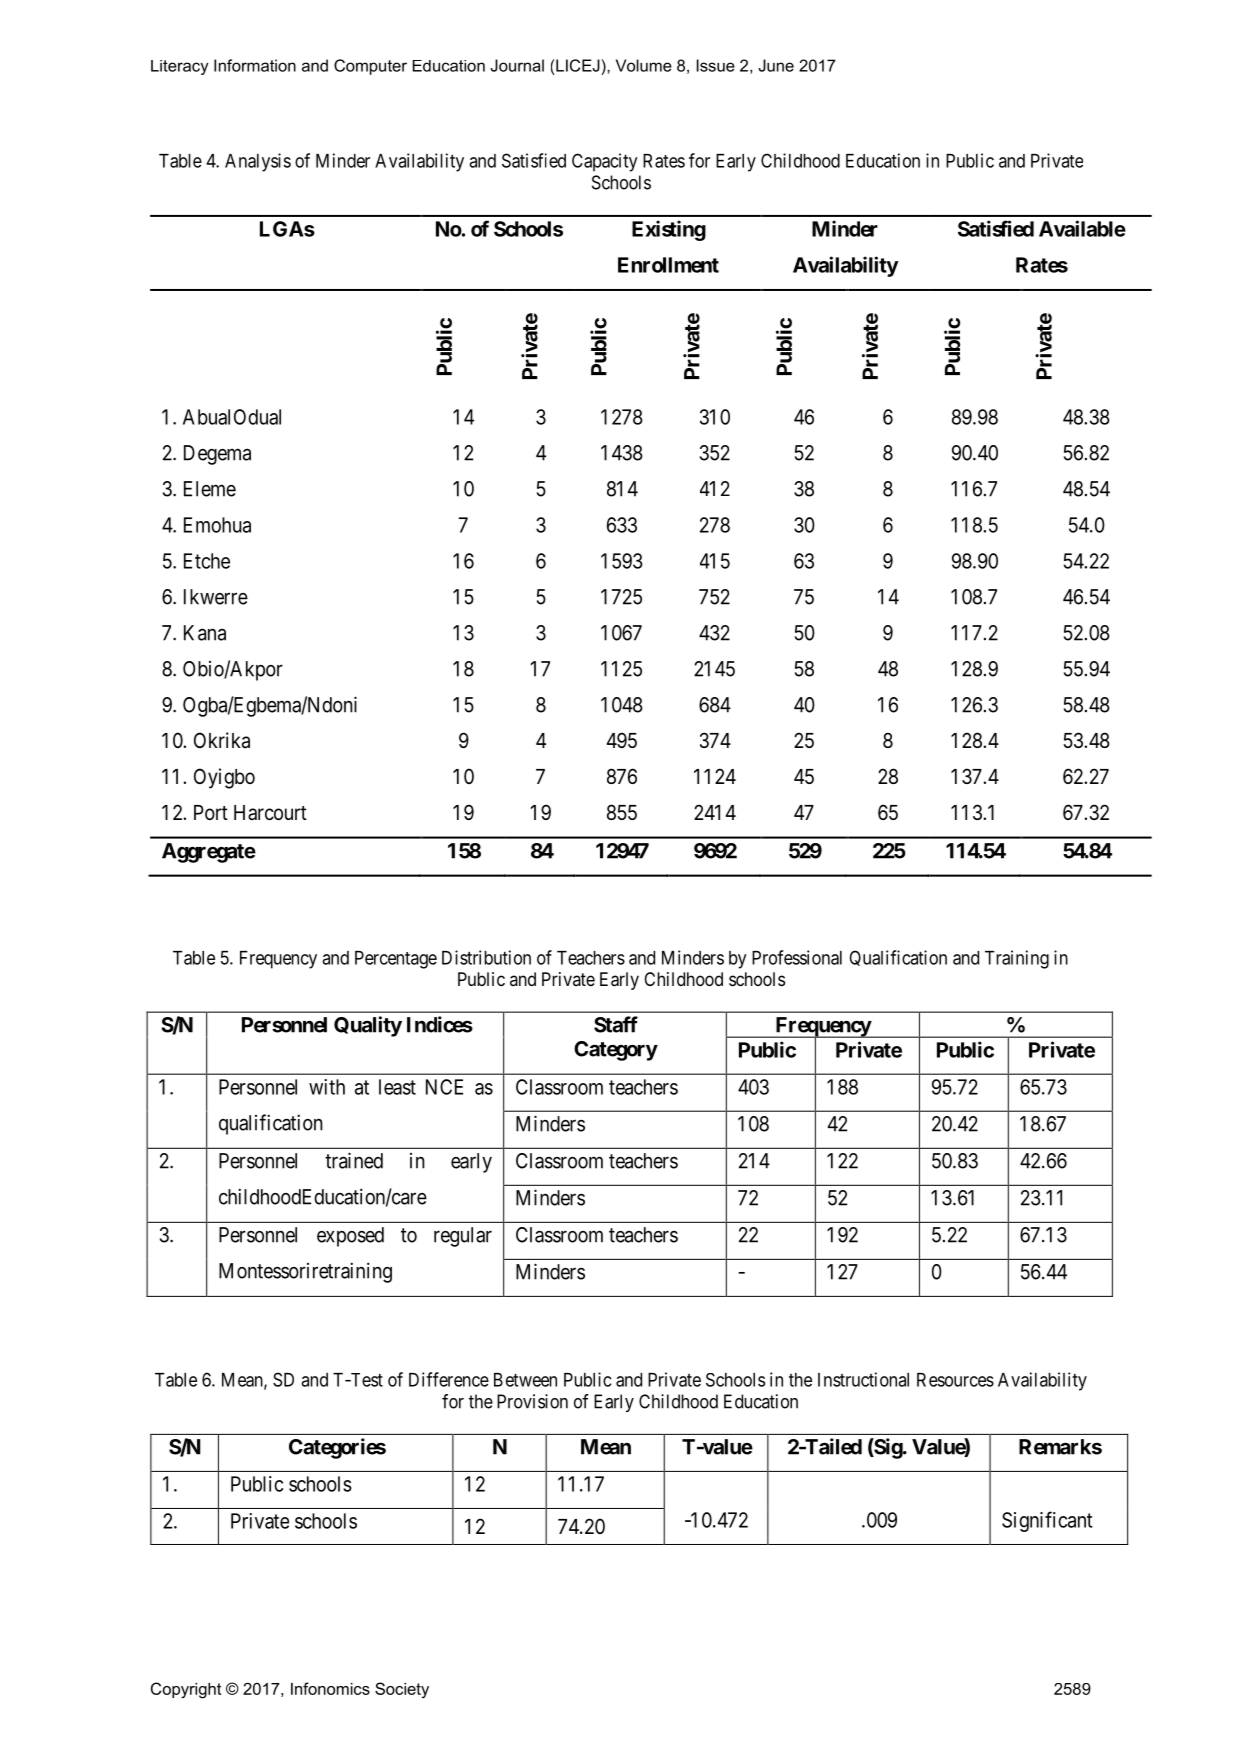  Describe the element at coordinates (270, 813) in the image. I see `Harcourt` at that location.
